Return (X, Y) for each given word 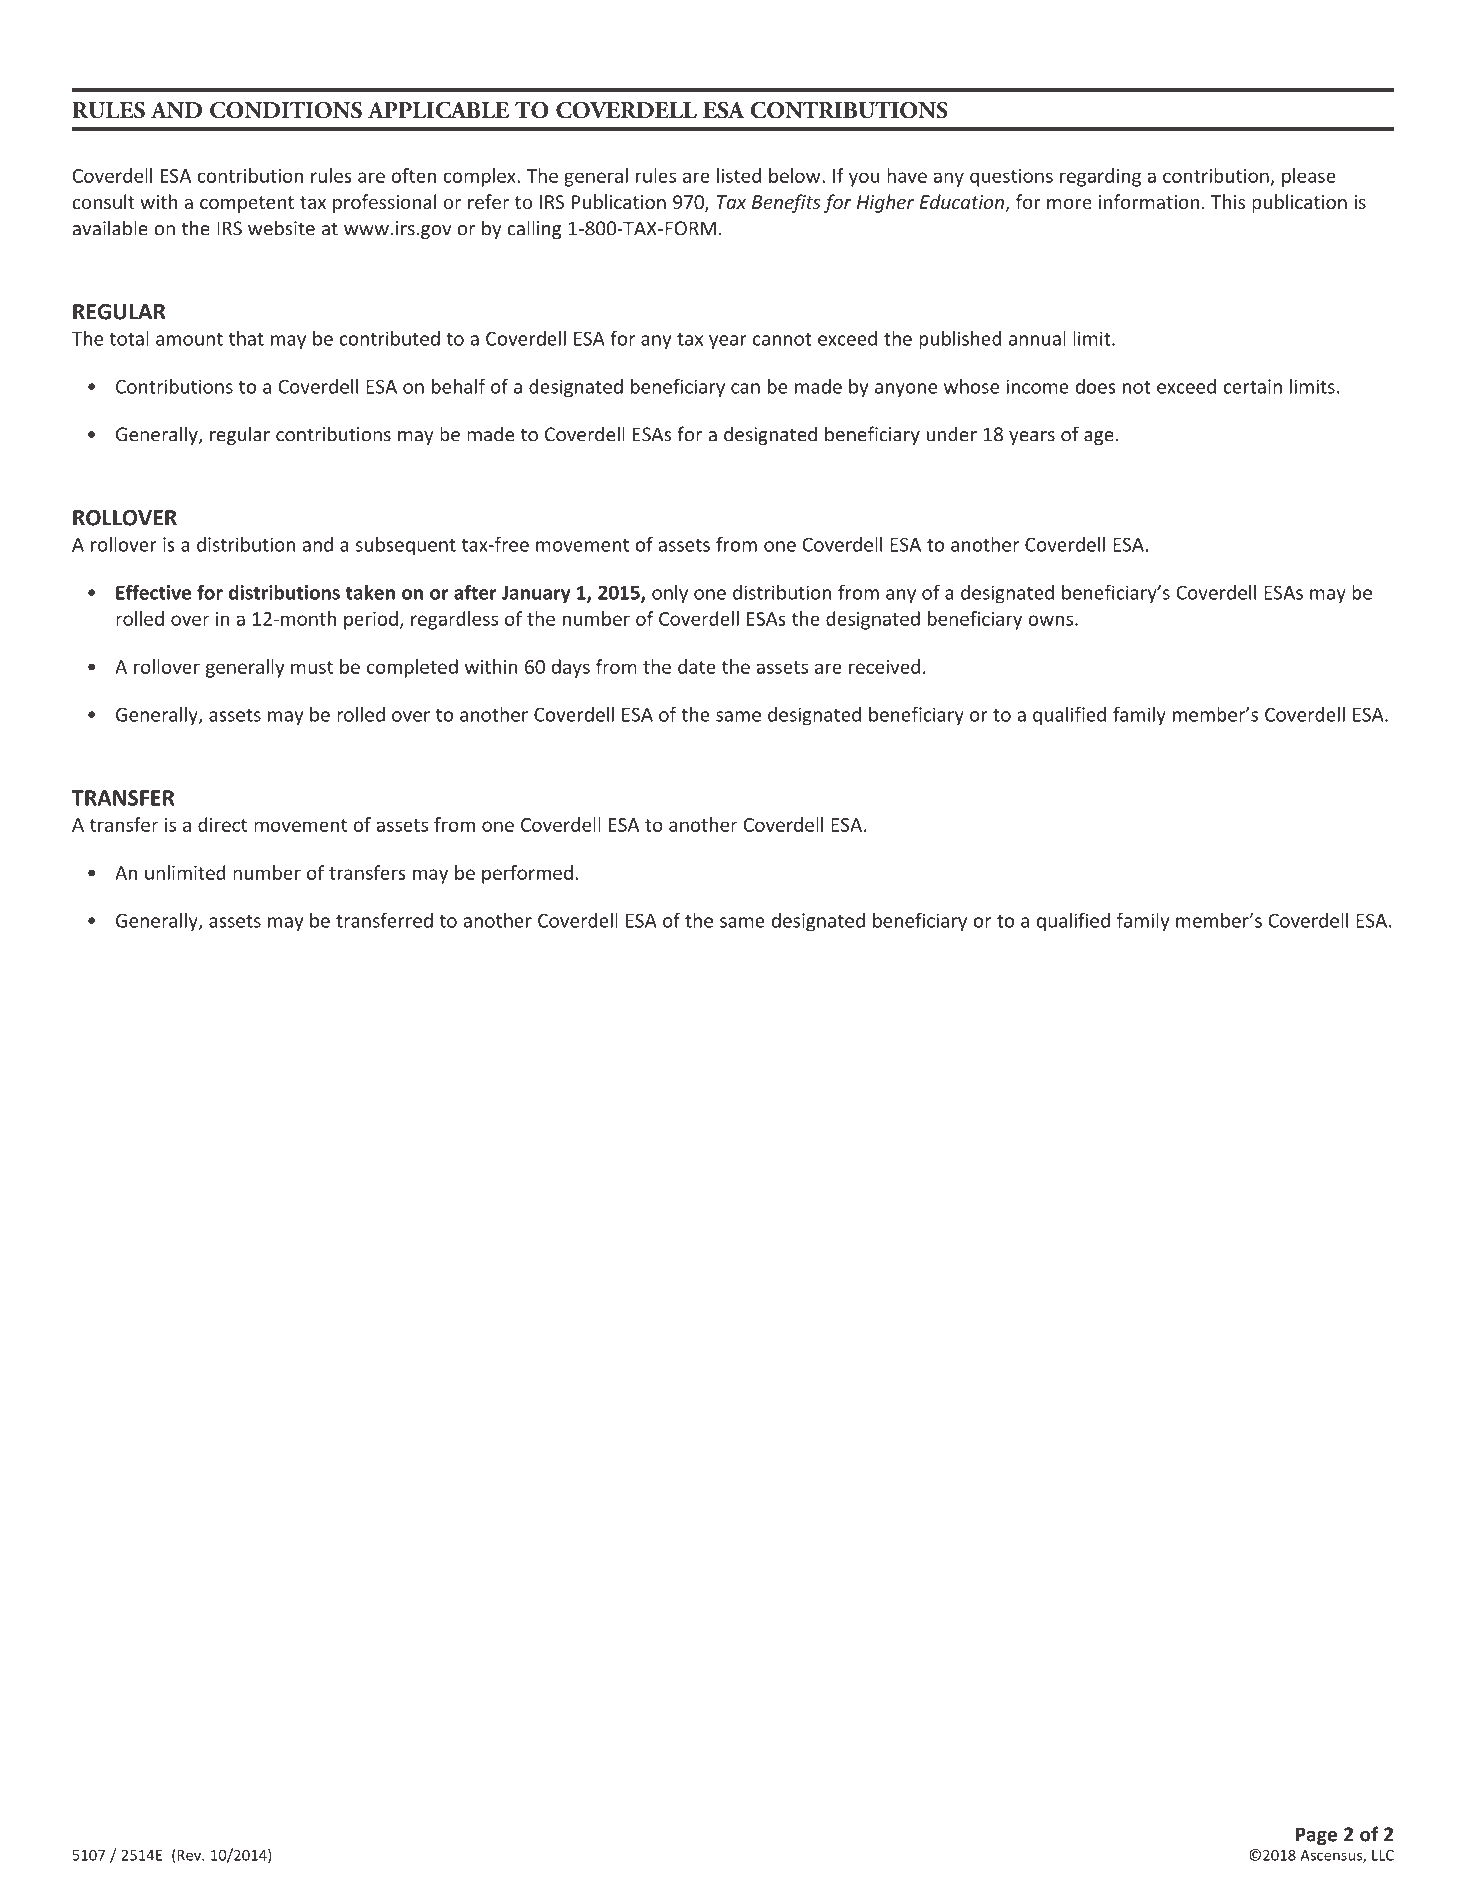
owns (1050, 620)
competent (247, 204)
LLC (1383, 1855)
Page (1316, 1836)
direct (222, 824)
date (697, 666)
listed (739, 175)
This (1228, 201)
